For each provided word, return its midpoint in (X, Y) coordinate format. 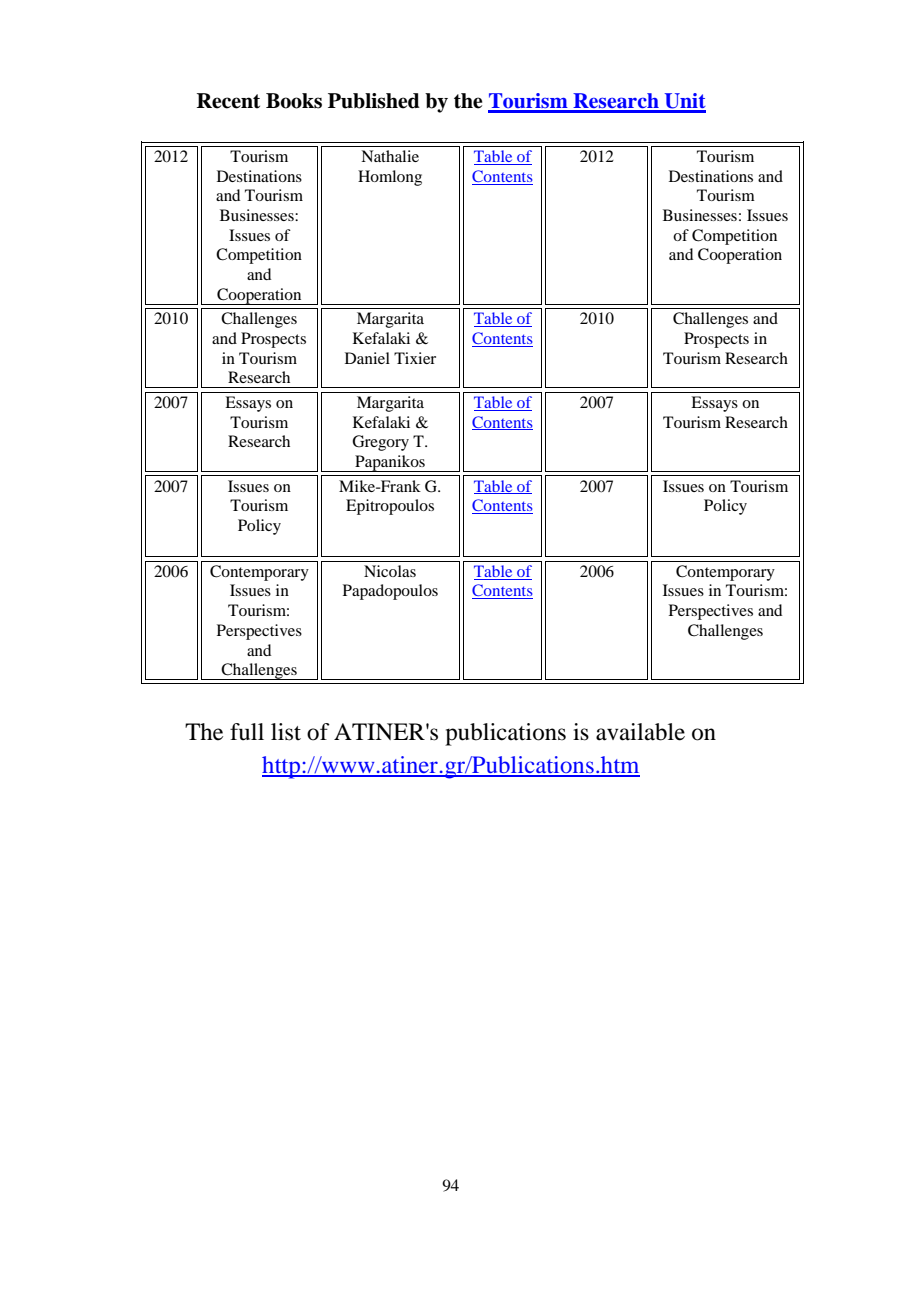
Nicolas (390, 571)
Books (294, 101)
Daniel (367, 358)
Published (374, 101)
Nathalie (390, 156)
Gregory (380, 443)
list (286, 732)
